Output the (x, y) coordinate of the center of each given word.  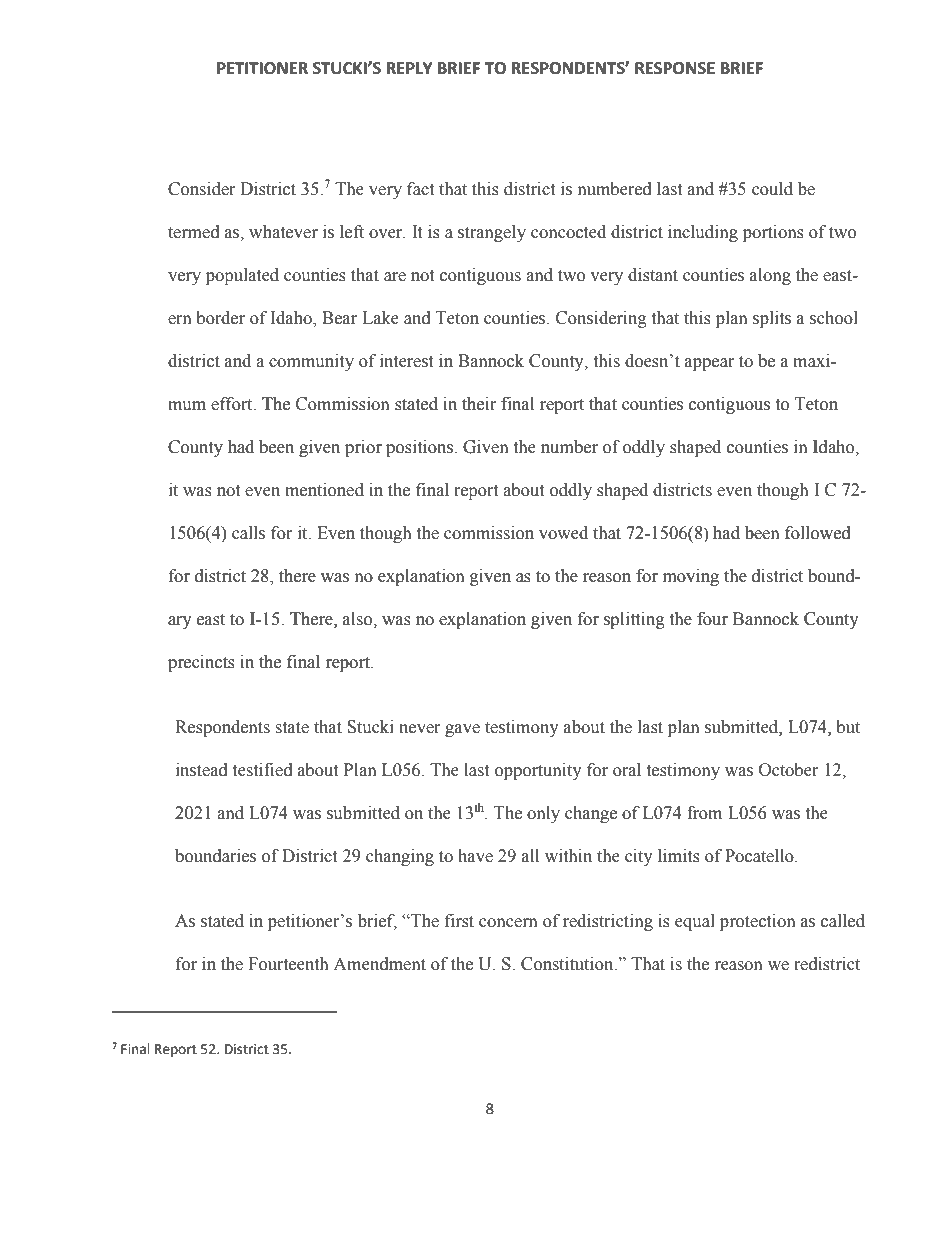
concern (508, 923)
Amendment (379, 964)
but (848, 727)
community (311, 362)
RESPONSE (675, 68)
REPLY (409, 68)
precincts (201, 663)
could (772, 189)
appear (709, 364)
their (479, 404)
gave (462, 730)
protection (758, 922)
